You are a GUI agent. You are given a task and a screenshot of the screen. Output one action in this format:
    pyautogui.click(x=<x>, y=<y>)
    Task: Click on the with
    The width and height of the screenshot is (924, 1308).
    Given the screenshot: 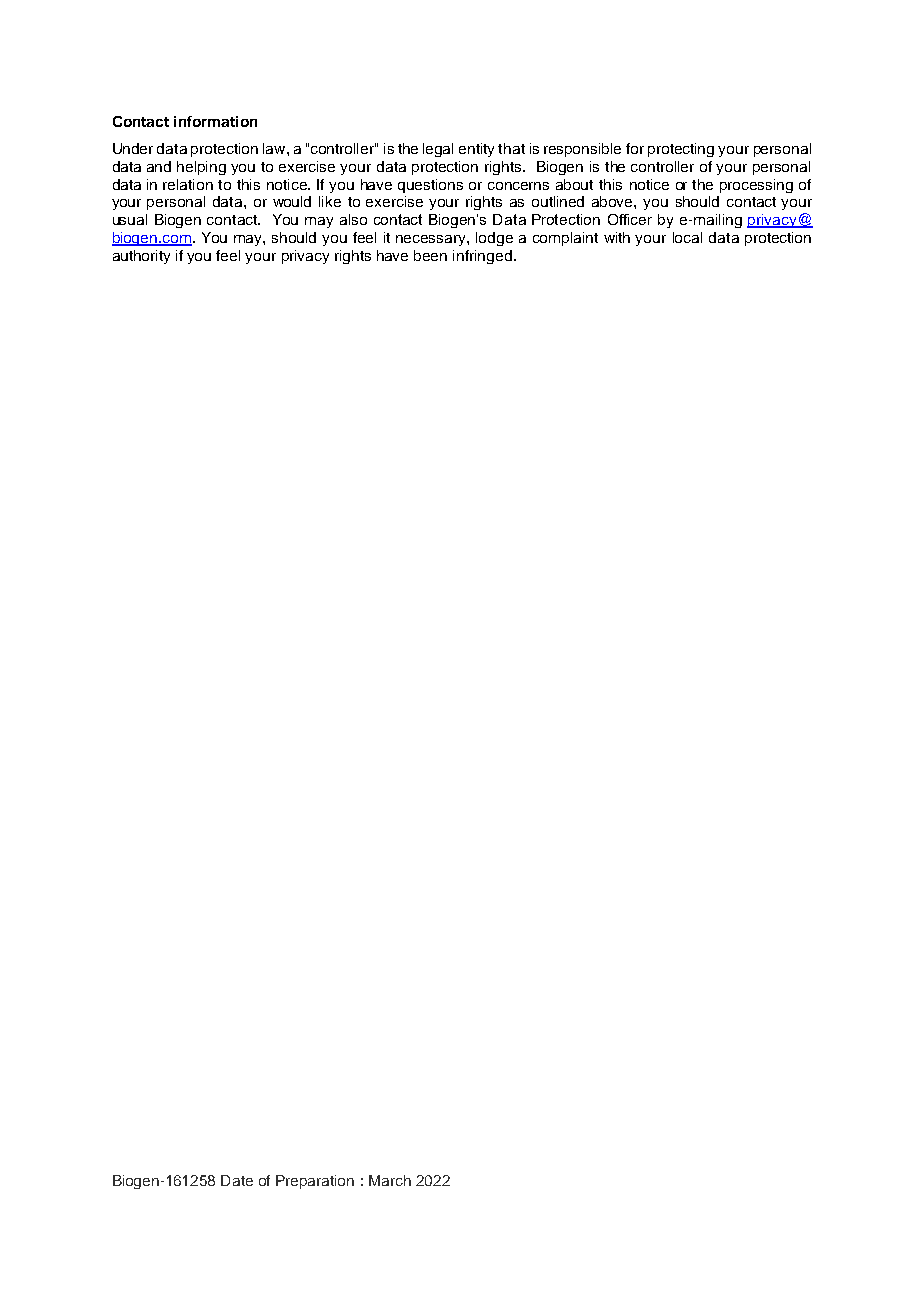 What is the action you would take?
    pyautogui.click(x=617, y=237)
